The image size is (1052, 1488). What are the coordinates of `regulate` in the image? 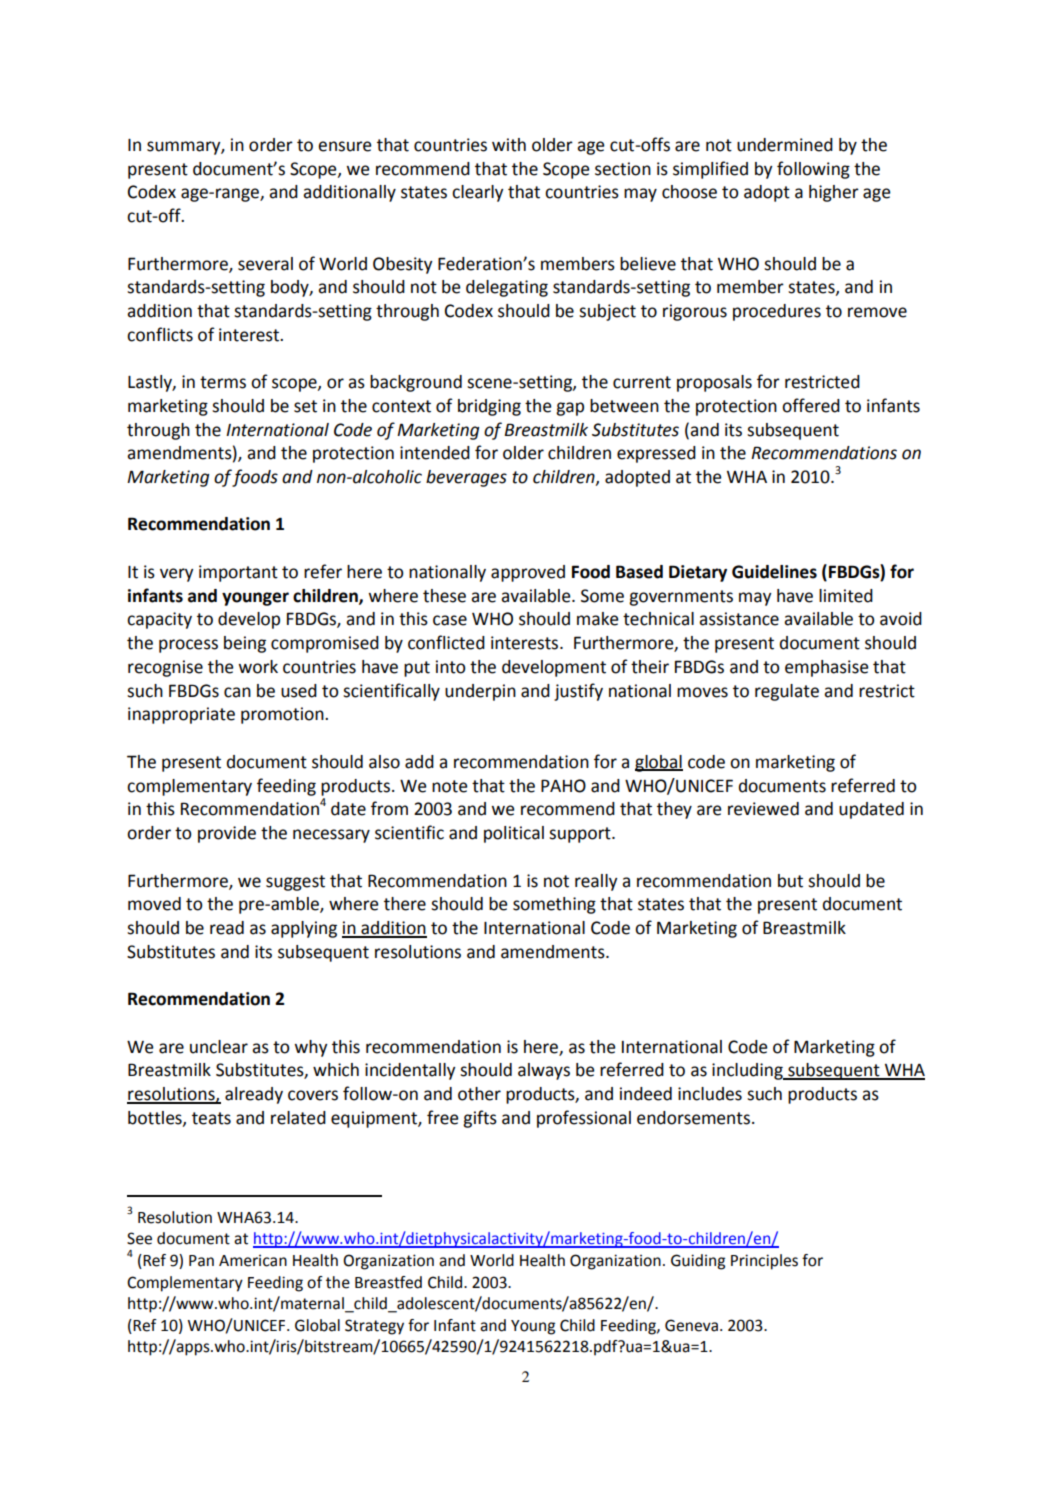 It's located at (787, 692).
